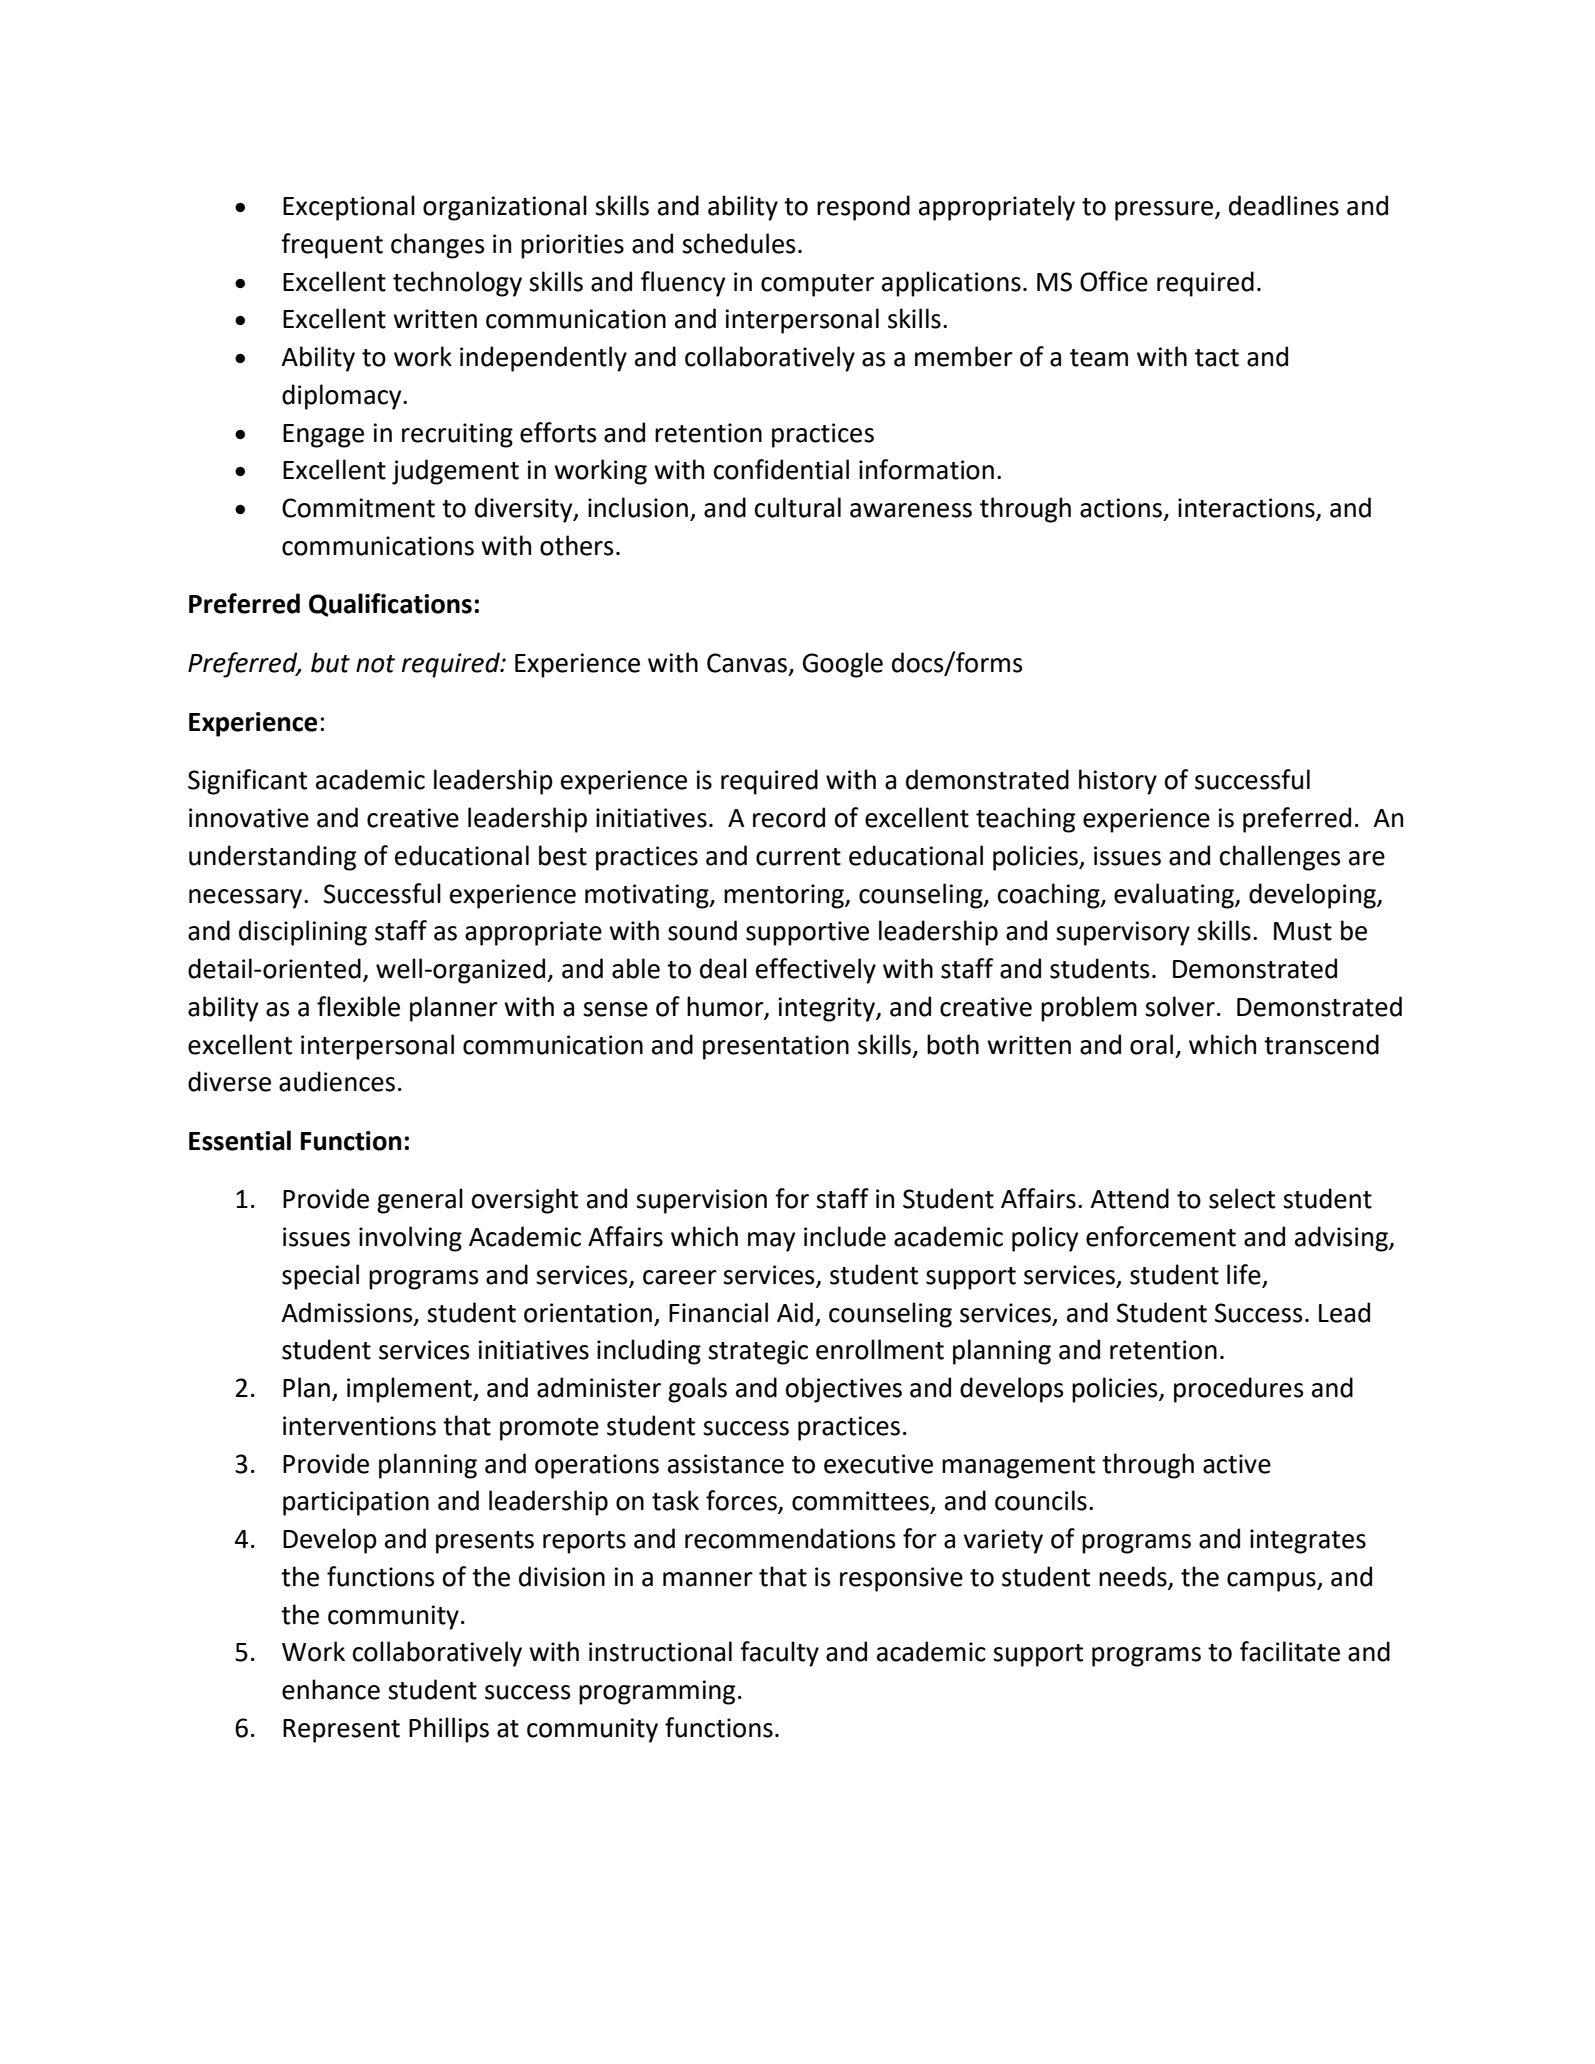 The height and width of the document is (2064, 1595). Describe the element at coordinates (816, 971) in the document. I see `effectively` at that location.
